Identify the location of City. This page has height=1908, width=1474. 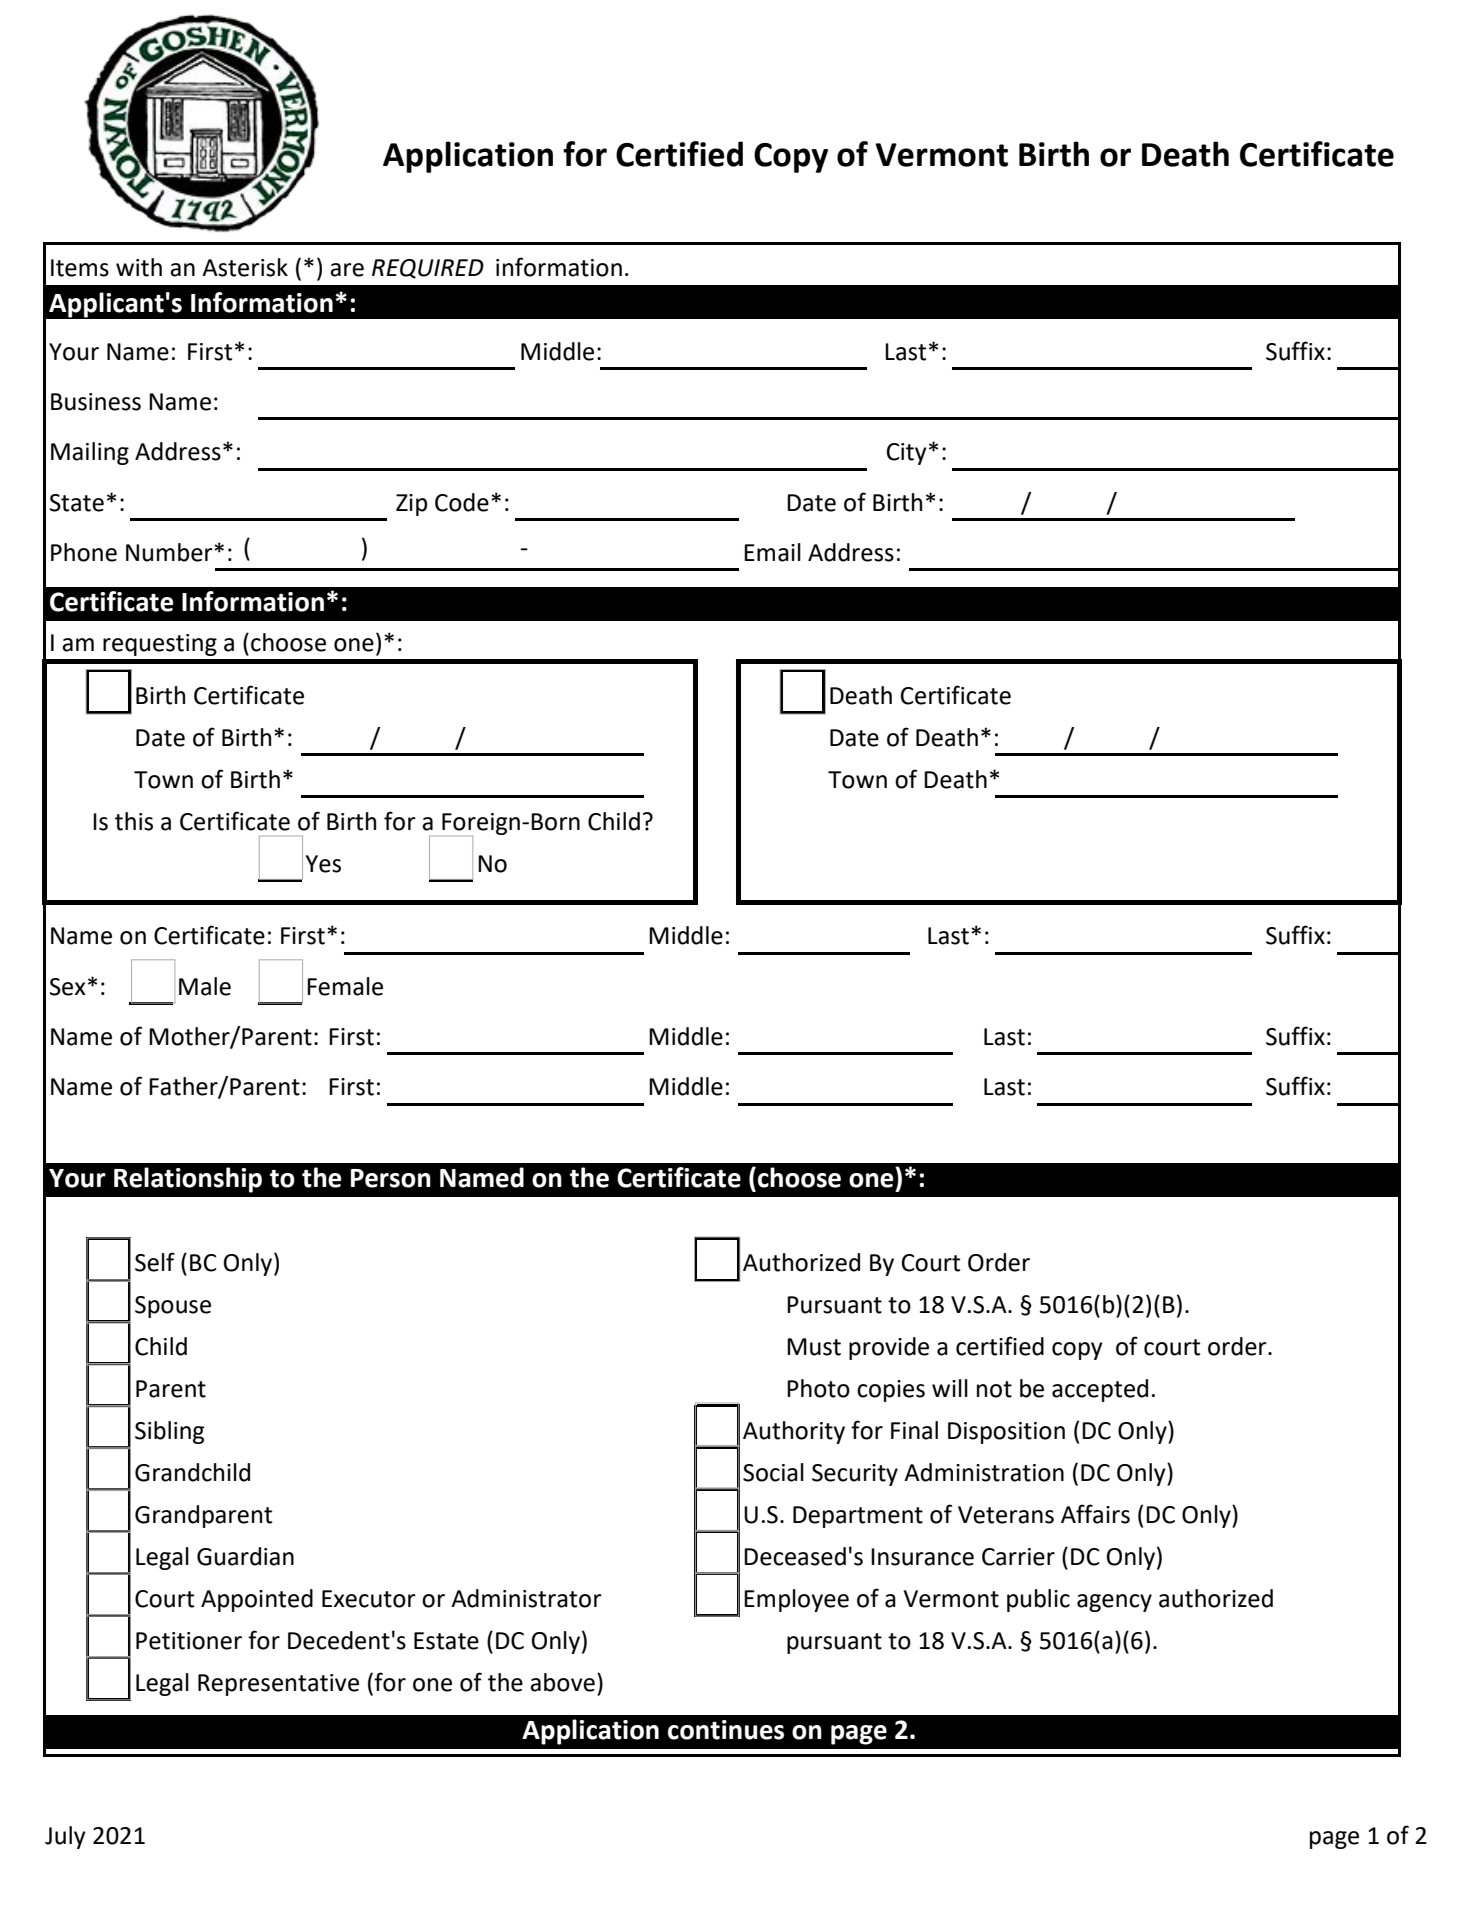
(907, 454).
